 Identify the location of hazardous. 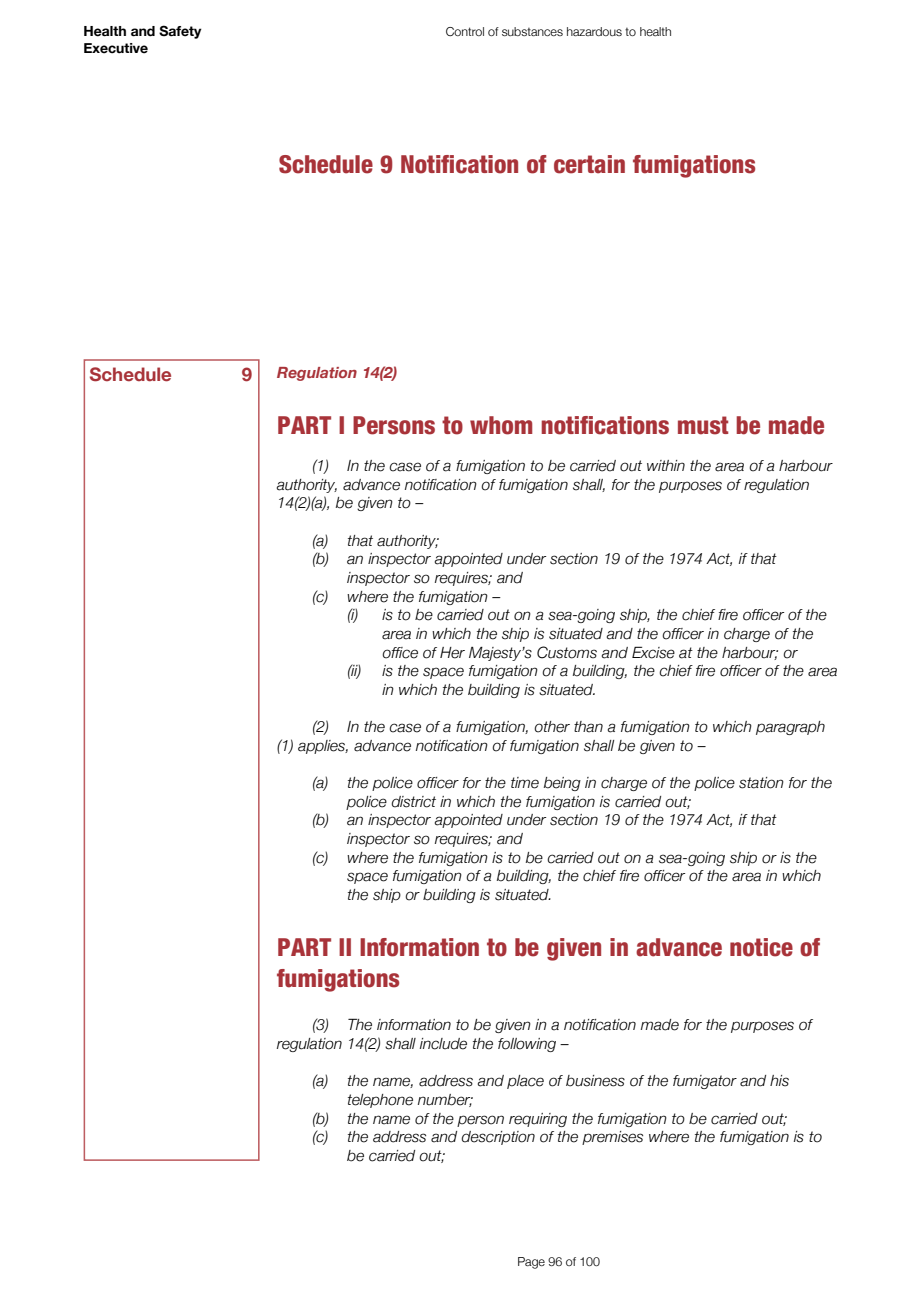
(594, 31).
